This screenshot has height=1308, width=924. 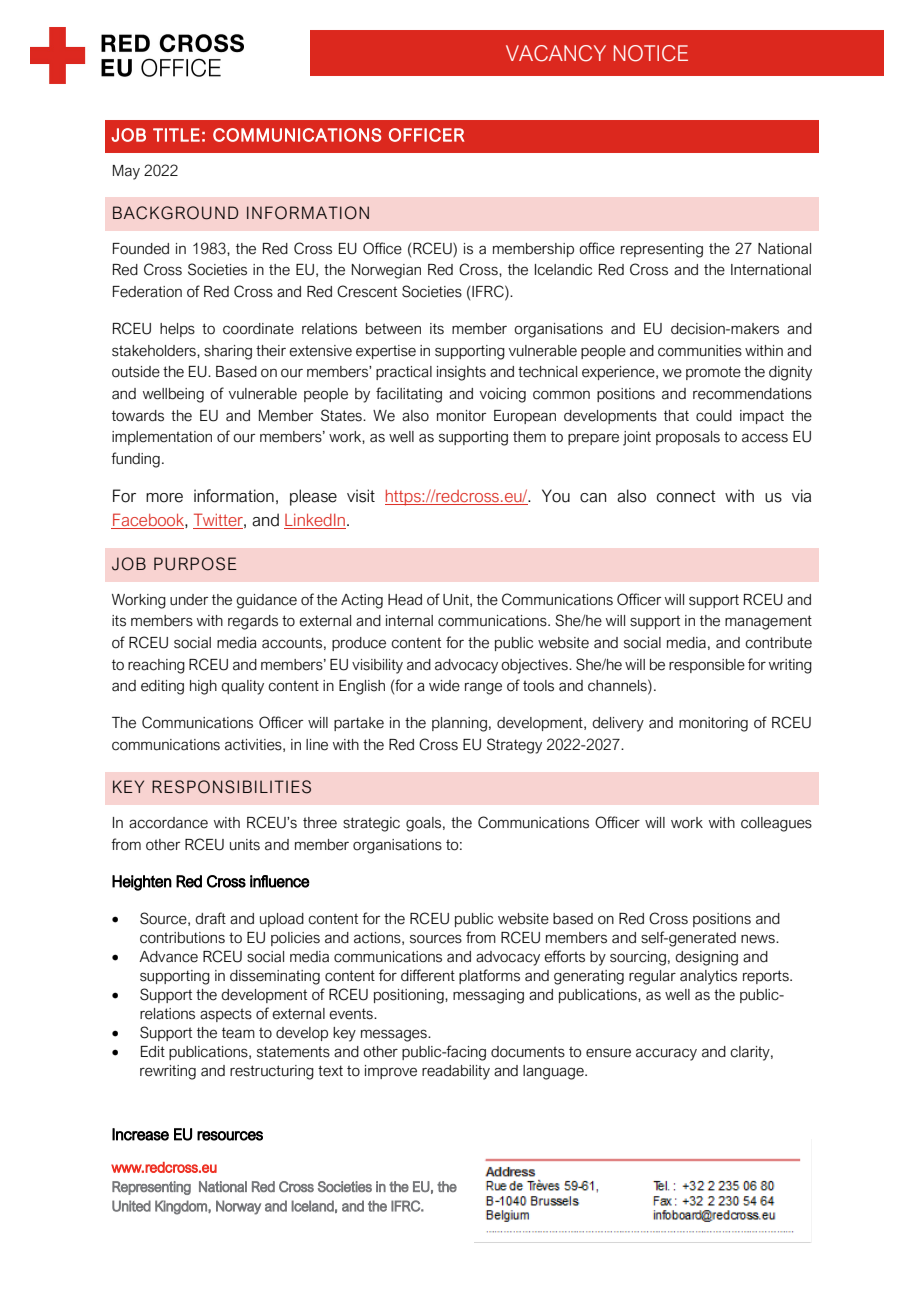 I want to click on Norway, so click(x=238, y=1207).
